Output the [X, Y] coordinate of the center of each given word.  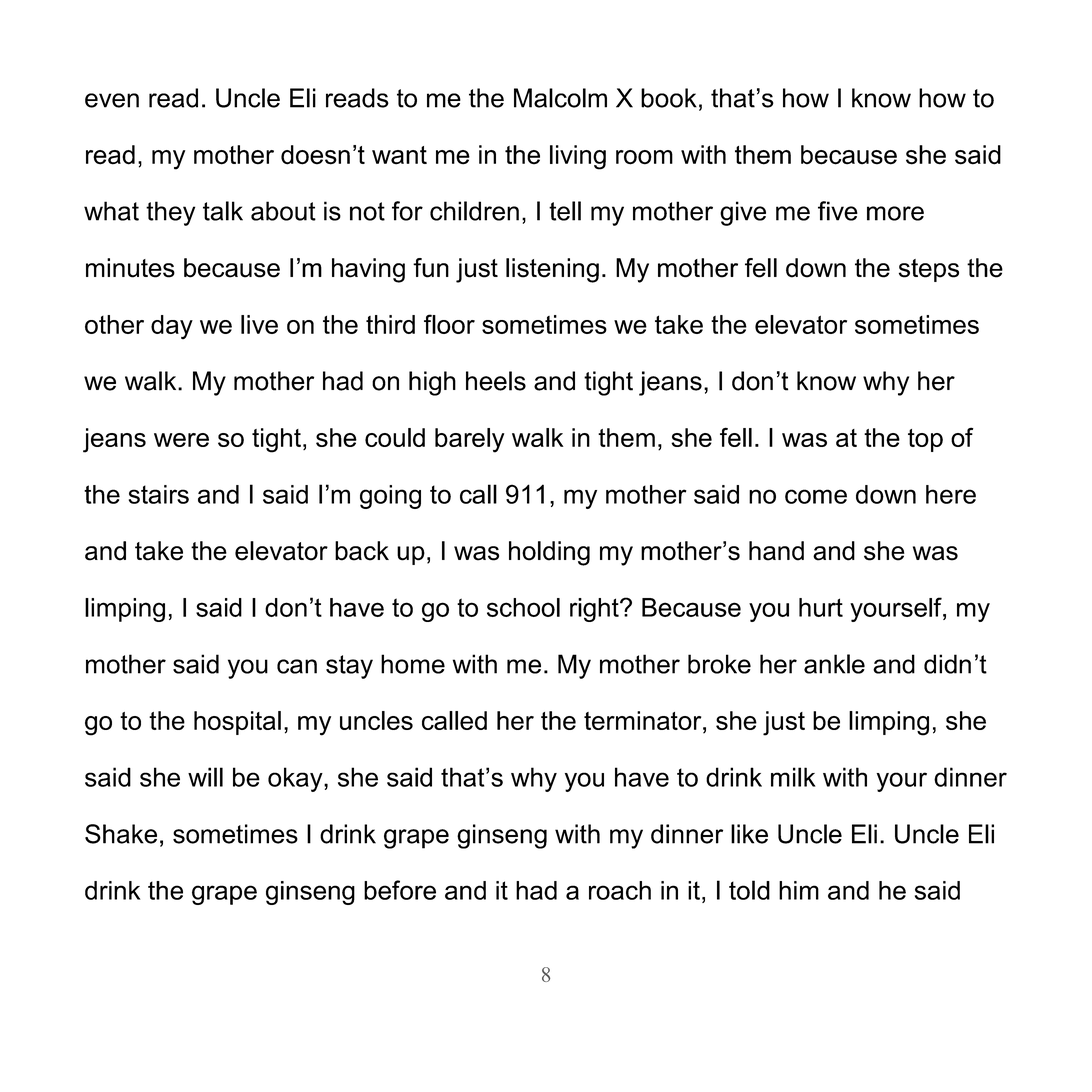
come [816, 496]
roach [620, 890]
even [112, 100]
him [799, 890]
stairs [159, 494]
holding [549, 553]
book [669, 98]
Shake [121, 834]
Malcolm [560, 98]
